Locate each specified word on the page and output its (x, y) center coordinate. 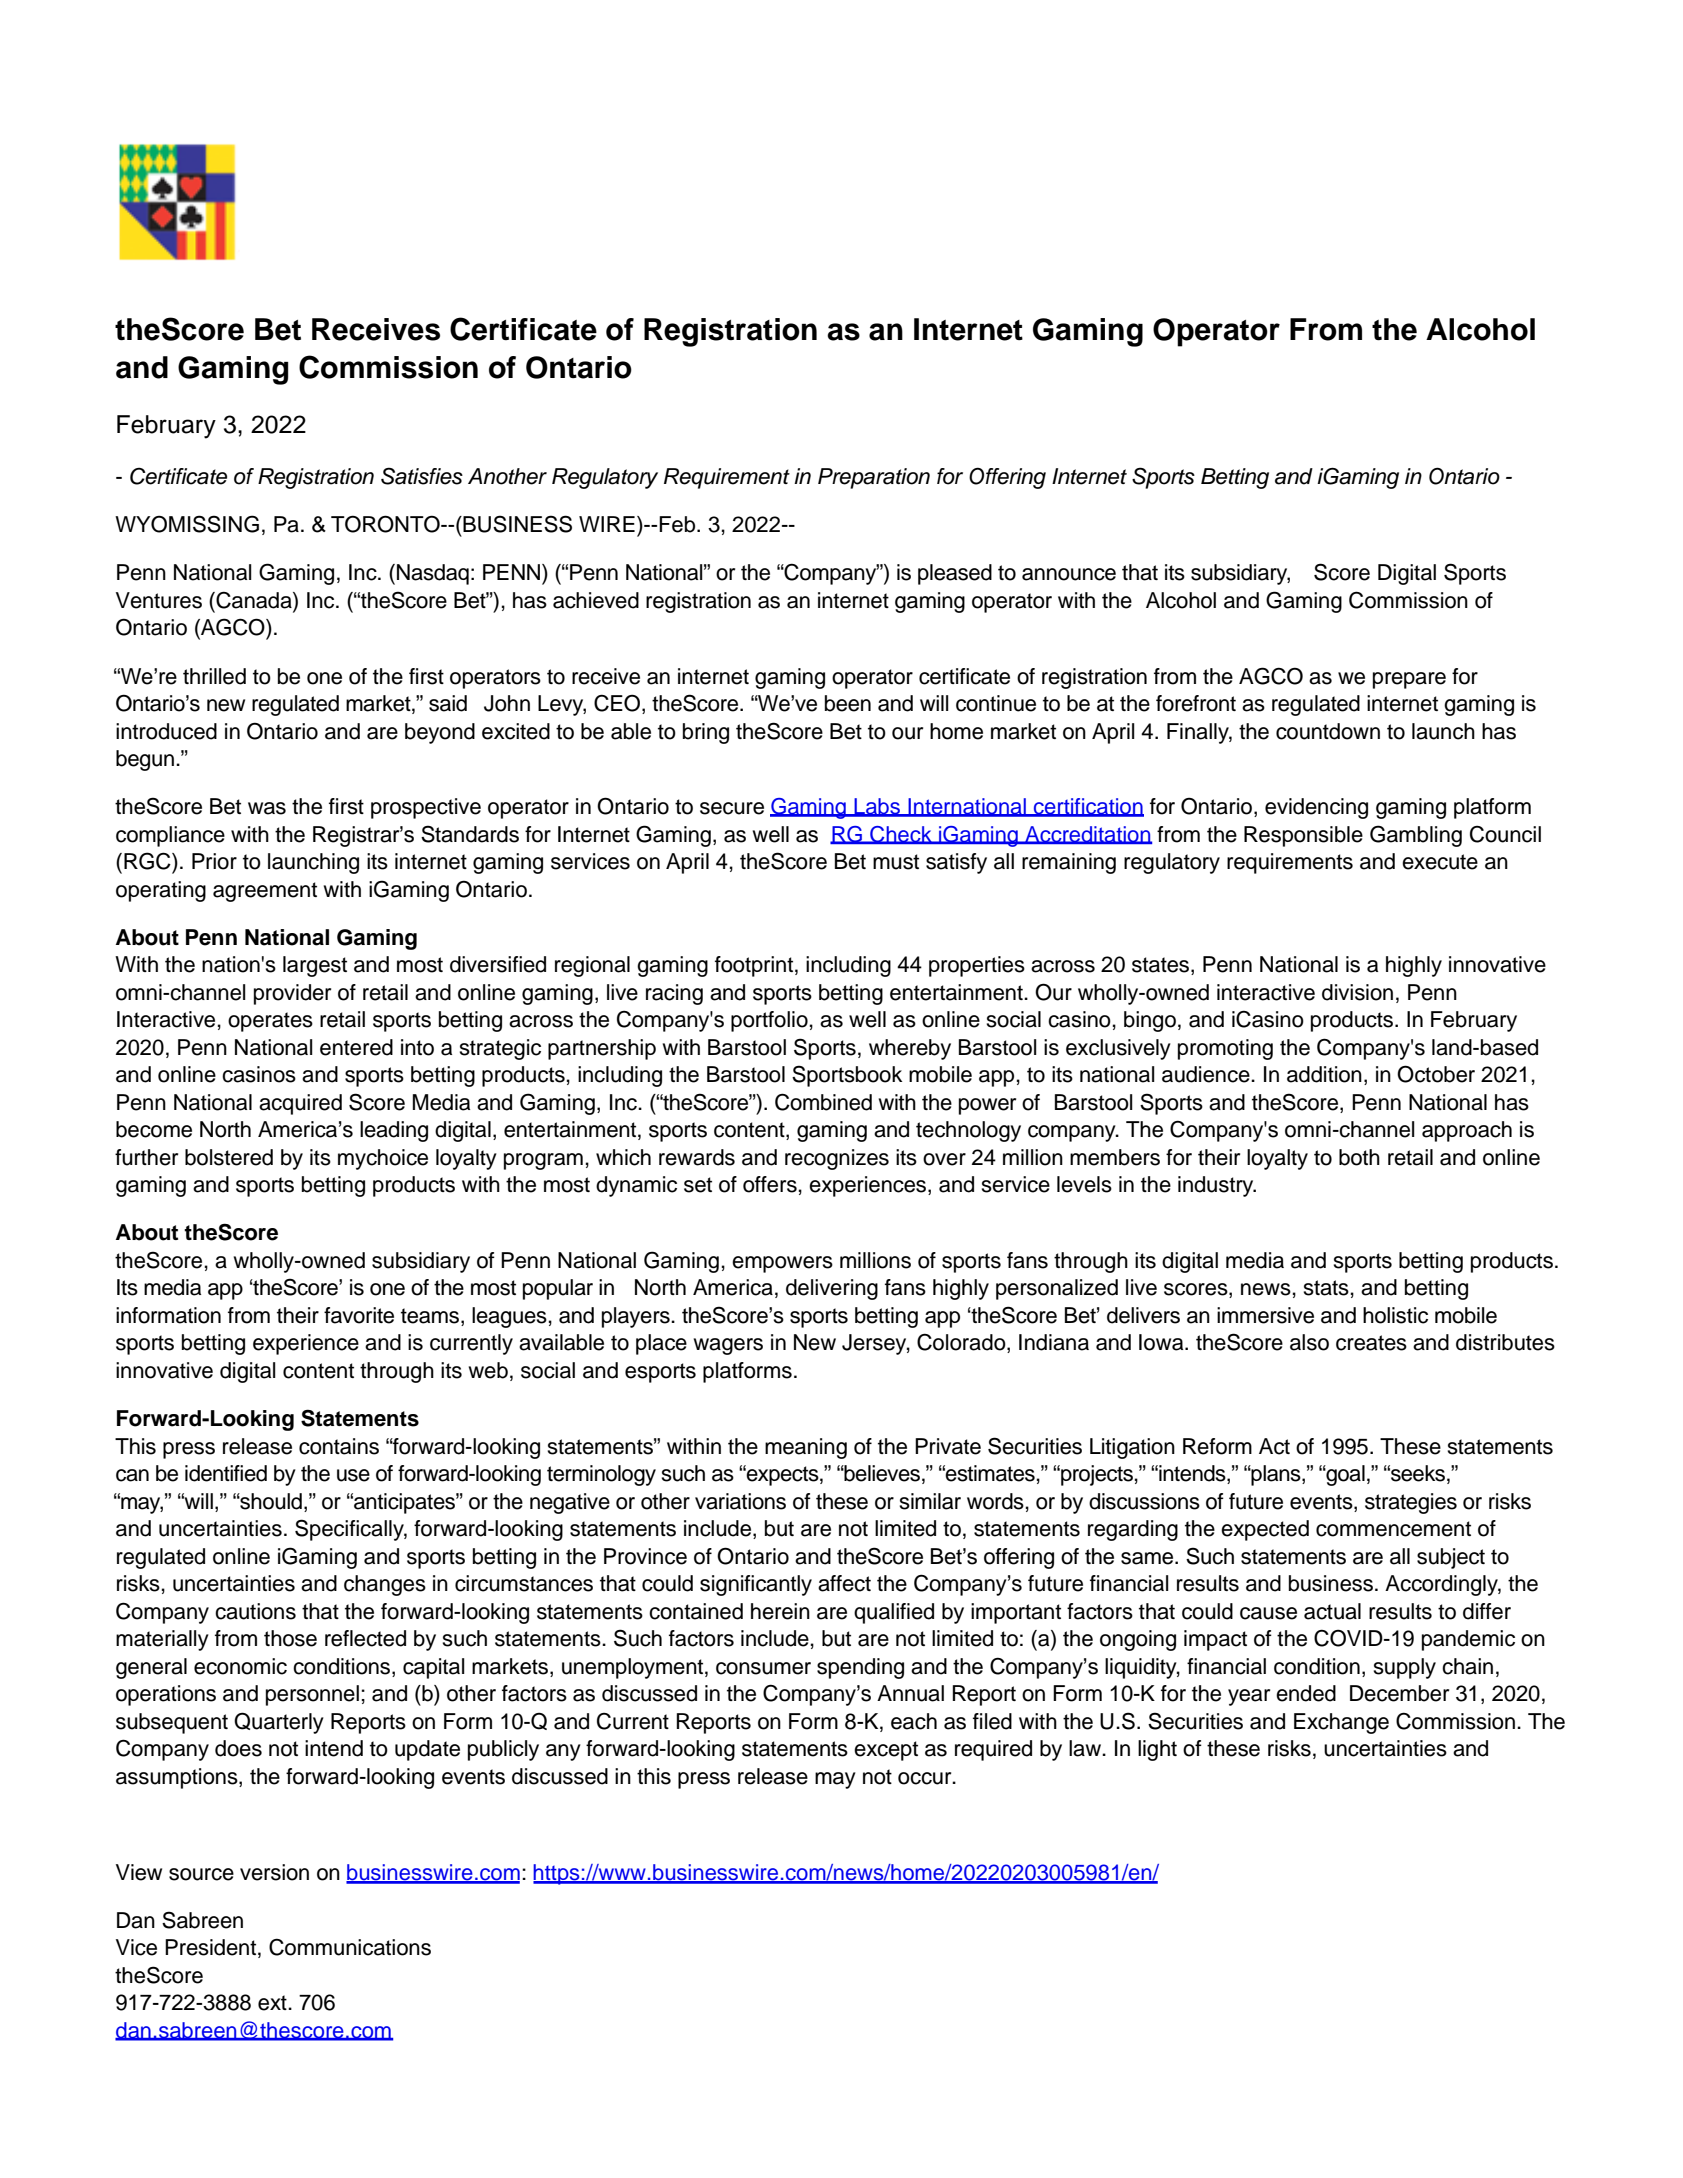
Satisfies (422, 476)
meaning (806, 1448)
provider (292, 994)
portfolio (769, 1021)
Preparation (874, 478)
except (886, 1751)
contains (339, 1446)
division (1357, 992)
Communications (350, 1947)
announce (1069, 574)
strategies (1411, 1503)
